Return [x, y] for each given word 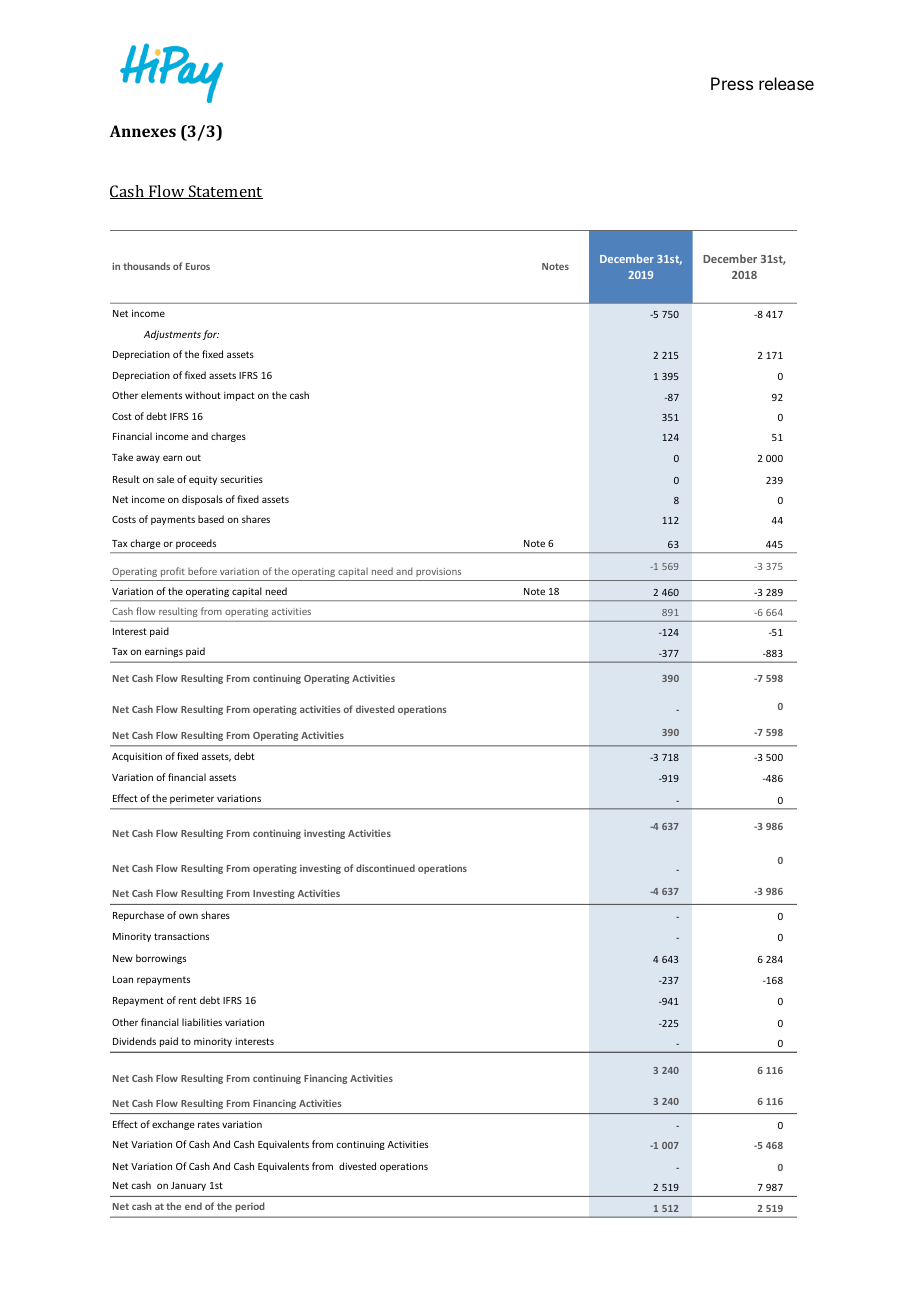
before [202, 571]
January [188, 1186]
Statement [225, 192]
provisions [438, 572]
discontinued [385, 868]
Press [732, 83]
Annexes [143, 131]
